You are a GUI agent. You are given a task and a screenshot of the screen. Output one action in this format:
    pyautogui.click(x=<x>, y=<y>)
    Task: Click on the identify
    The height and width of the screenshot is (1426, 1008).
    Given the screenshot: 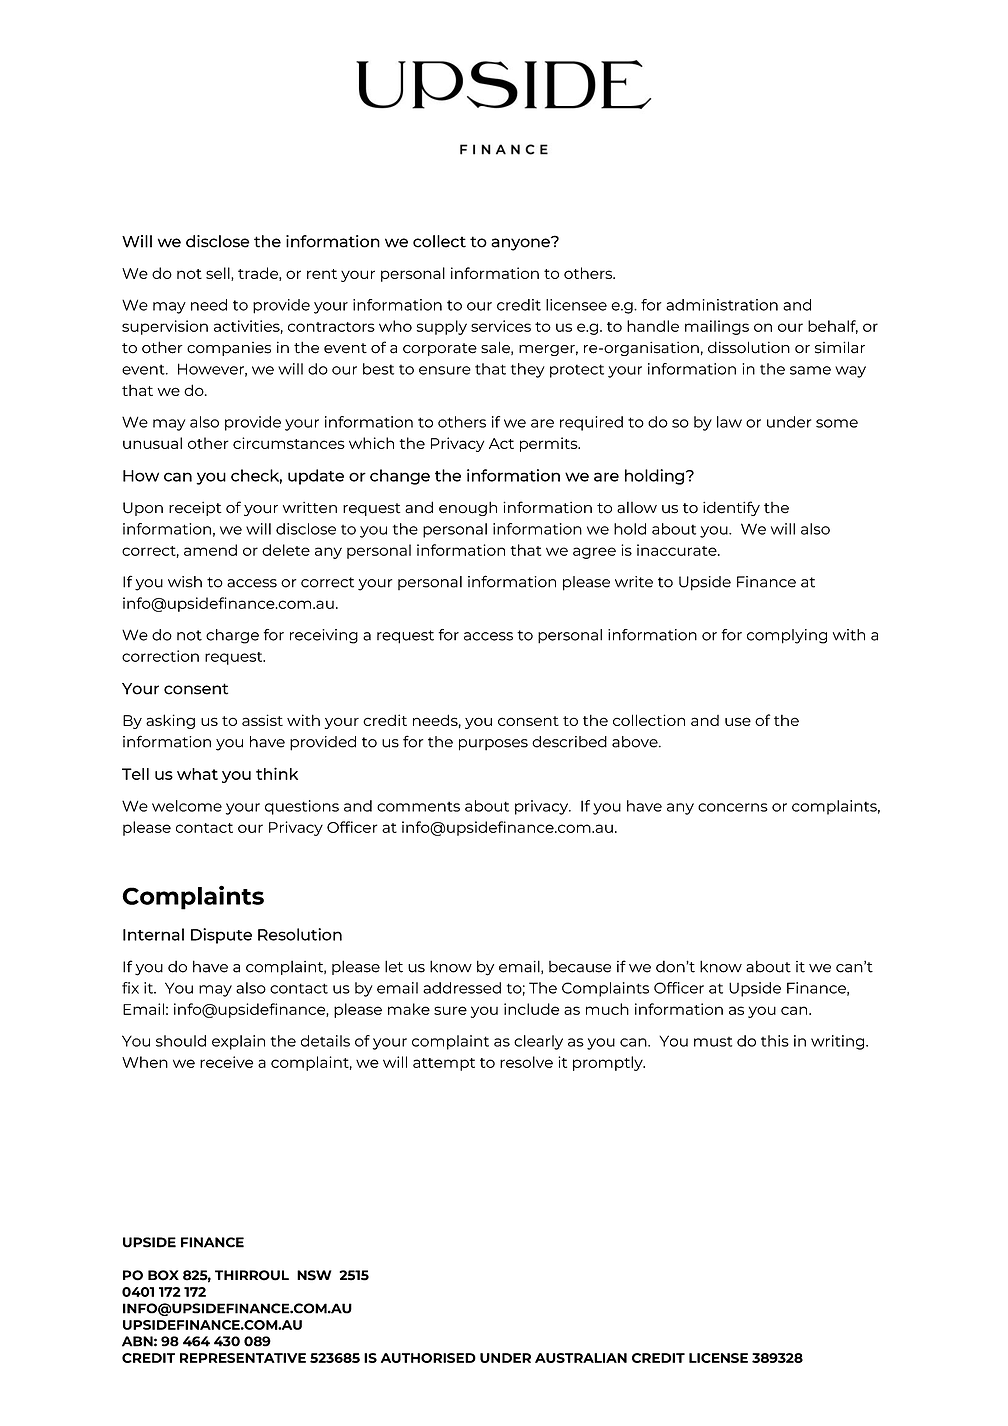 What is the action you would take?
    pyautogui.click(x=731, y=508)
